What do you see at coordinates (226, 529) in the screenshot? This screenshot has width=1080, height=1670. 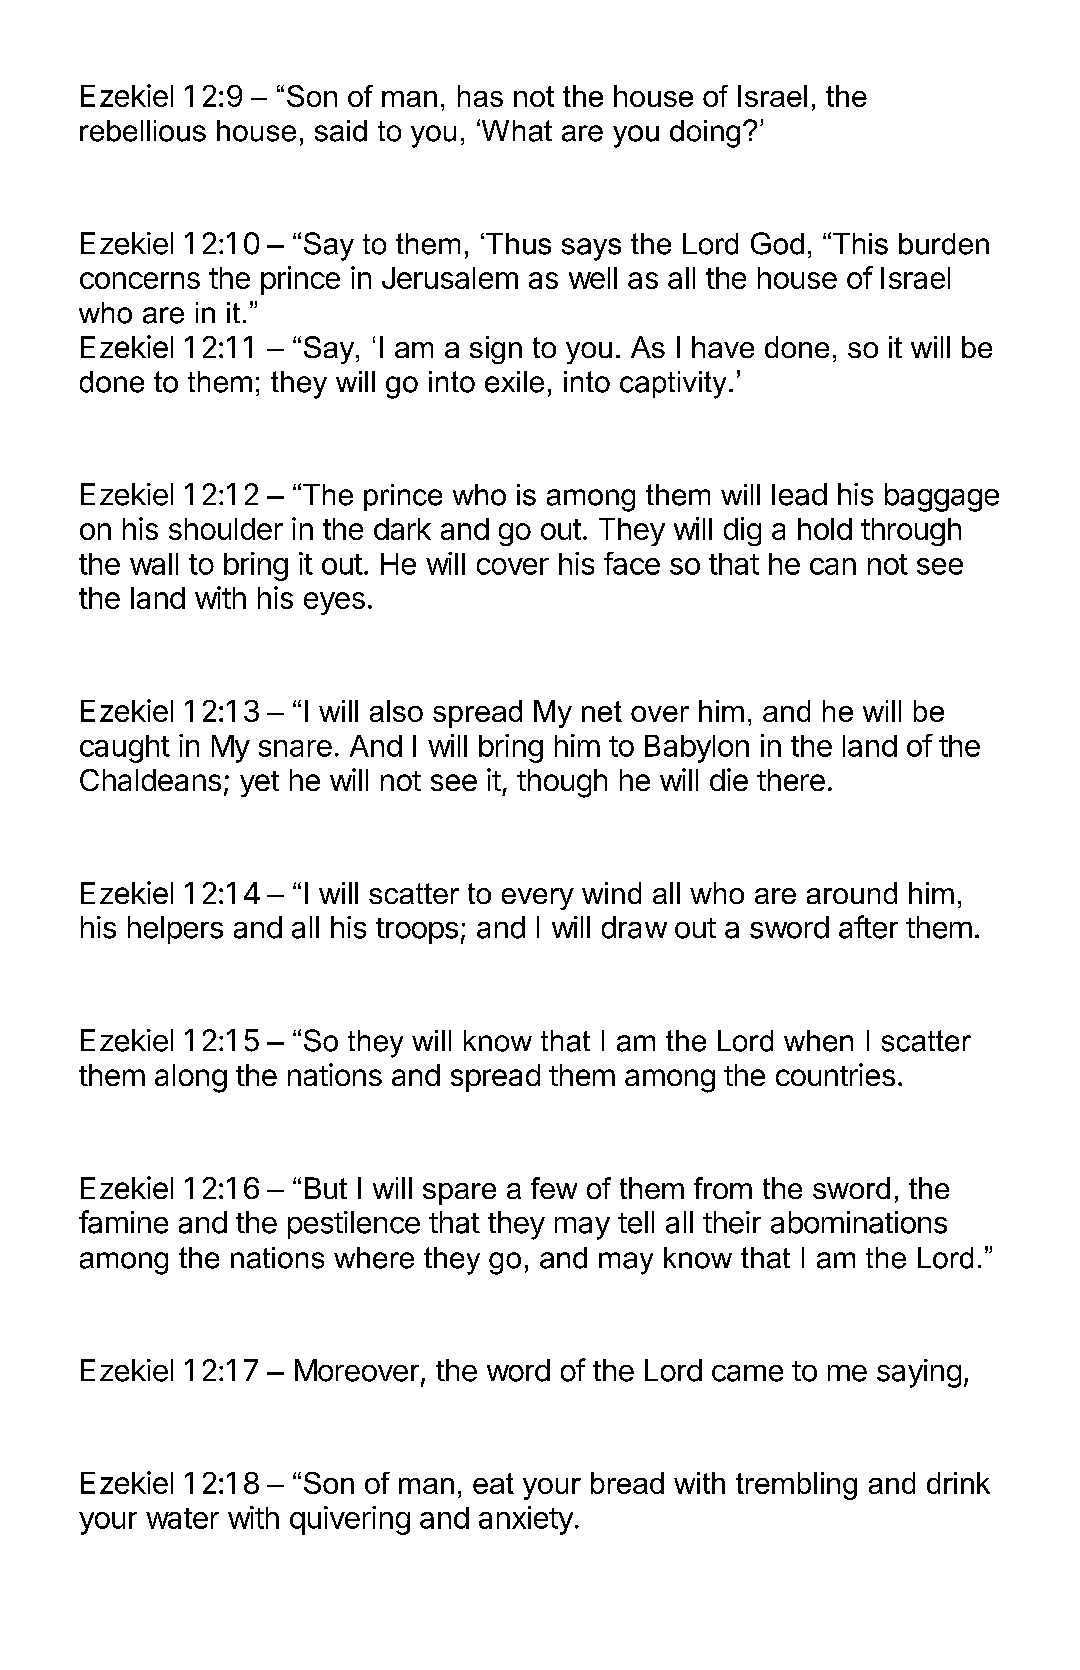 I see `shoulder` at bounding box center [226, 529].
